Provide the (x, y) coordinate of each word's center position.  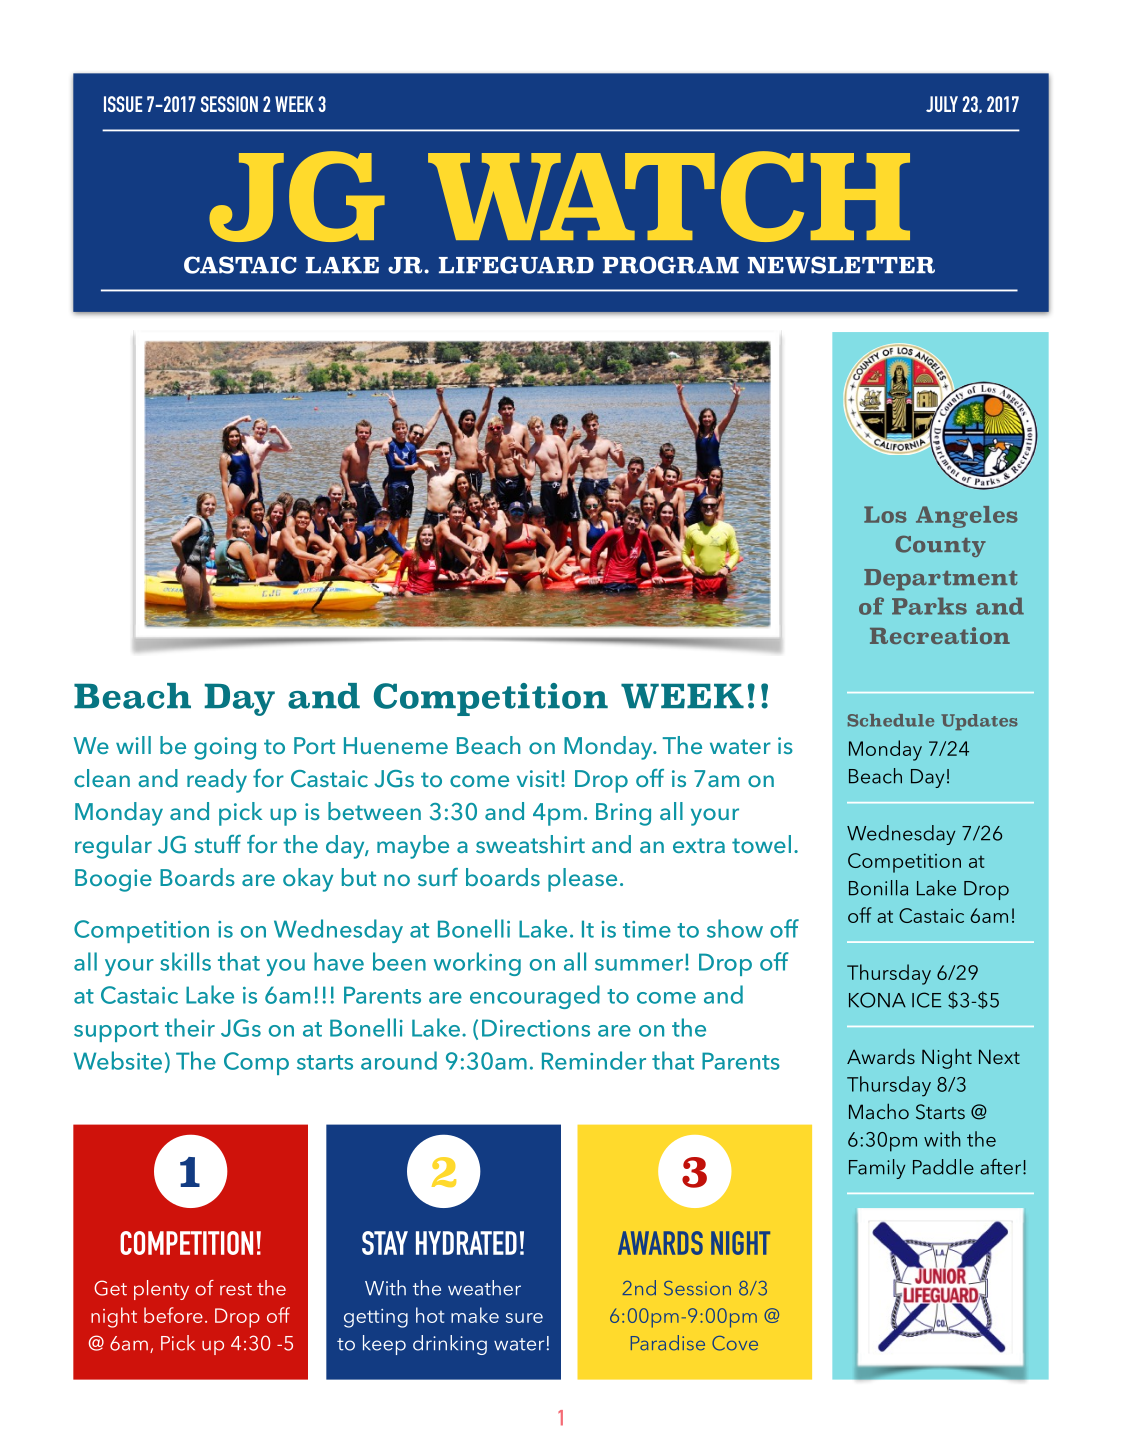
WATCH (669, 196)
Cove (735, 1343)
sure (524, 1318)
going (225, 748)
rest (236, 1289)
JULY (942, 104)
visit (538, 778)
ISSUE (123, 104)
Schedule (891, 720)
